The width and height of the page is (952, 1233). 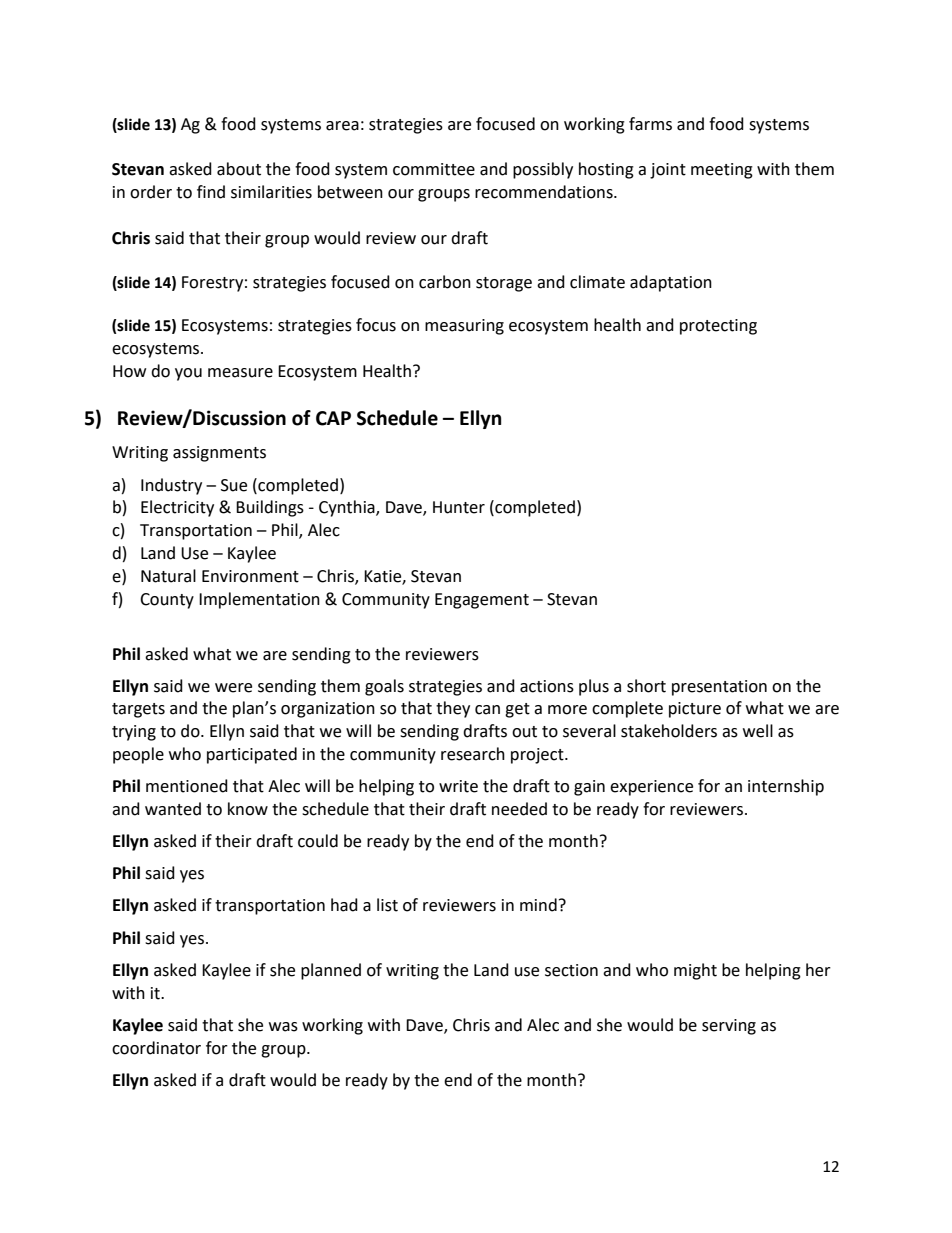 I want to click on know, so click(x=248, y=809).
